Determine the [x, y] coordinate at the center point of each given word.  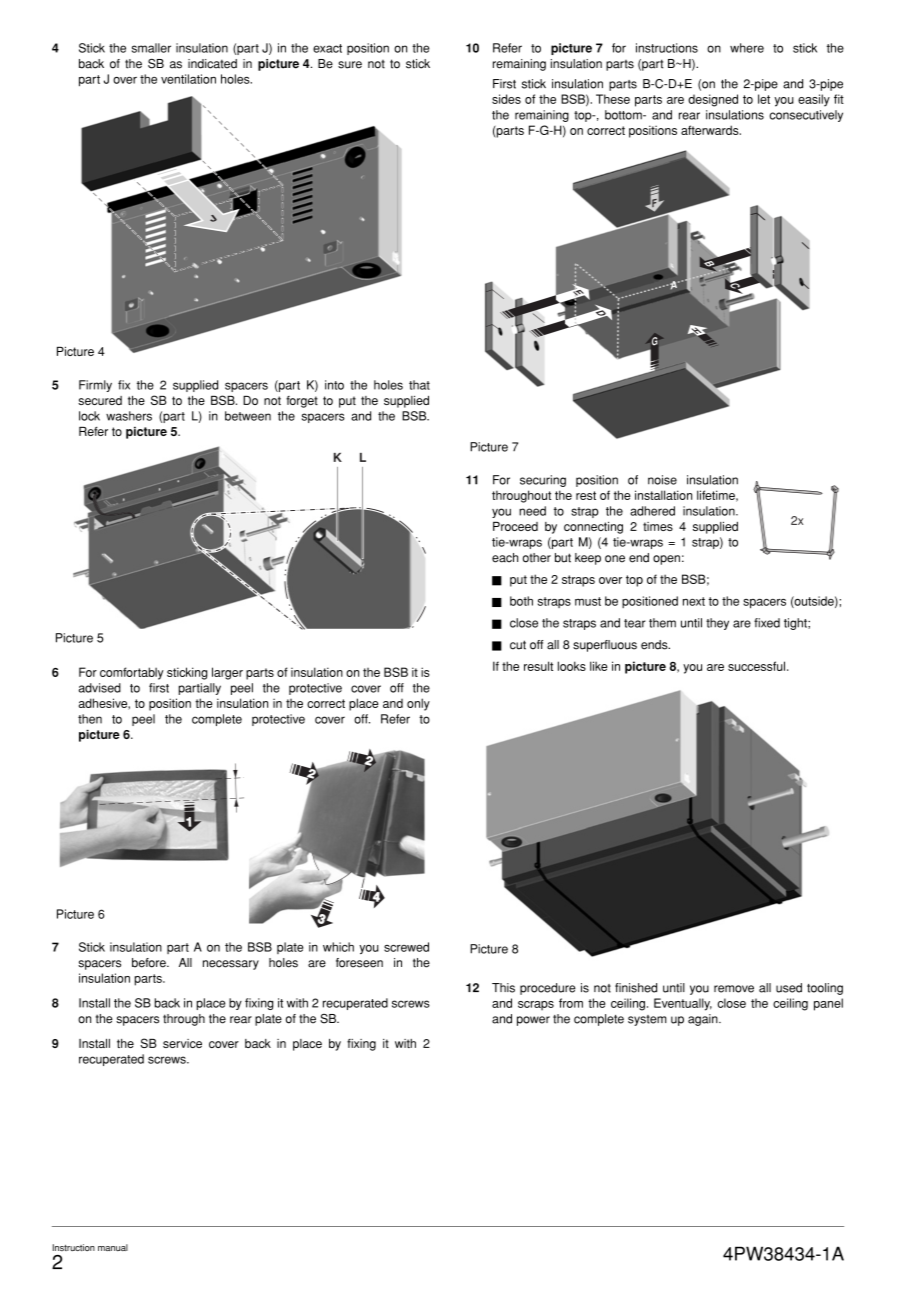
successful [758, 666]
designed [713, 100]
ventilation [188, 79]
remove [734, 989]
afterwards [711, 130]
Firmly [95, 386]
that [419, 385]
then [90, 719]
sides [506, 99]
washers [129, 416]
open [666, 560]
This [503, 988]
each [505, 558]
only [418, 704]
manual [113, 1247]
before [150, 963]
